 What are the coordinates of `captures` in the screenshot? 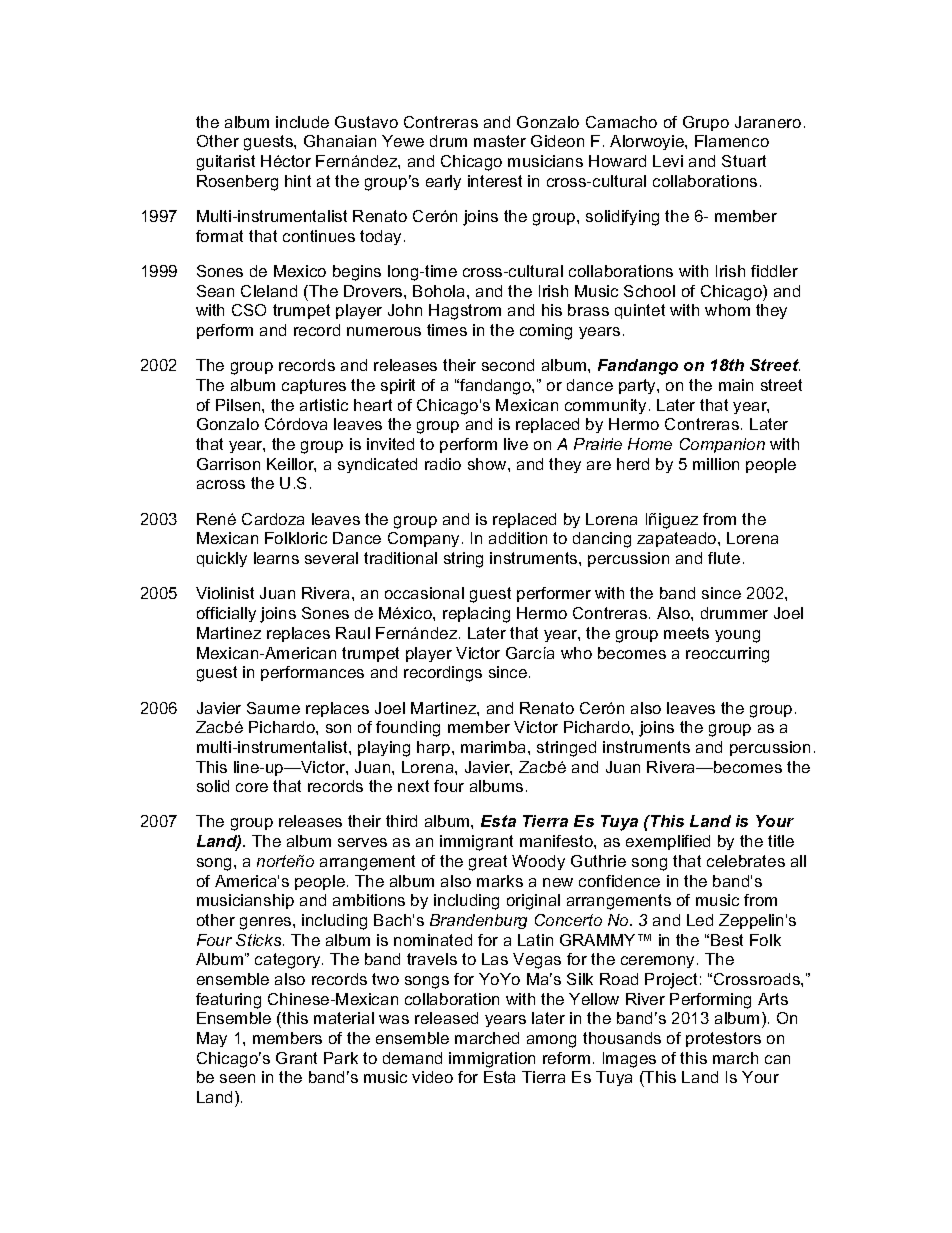 It's located at (314, 386).
